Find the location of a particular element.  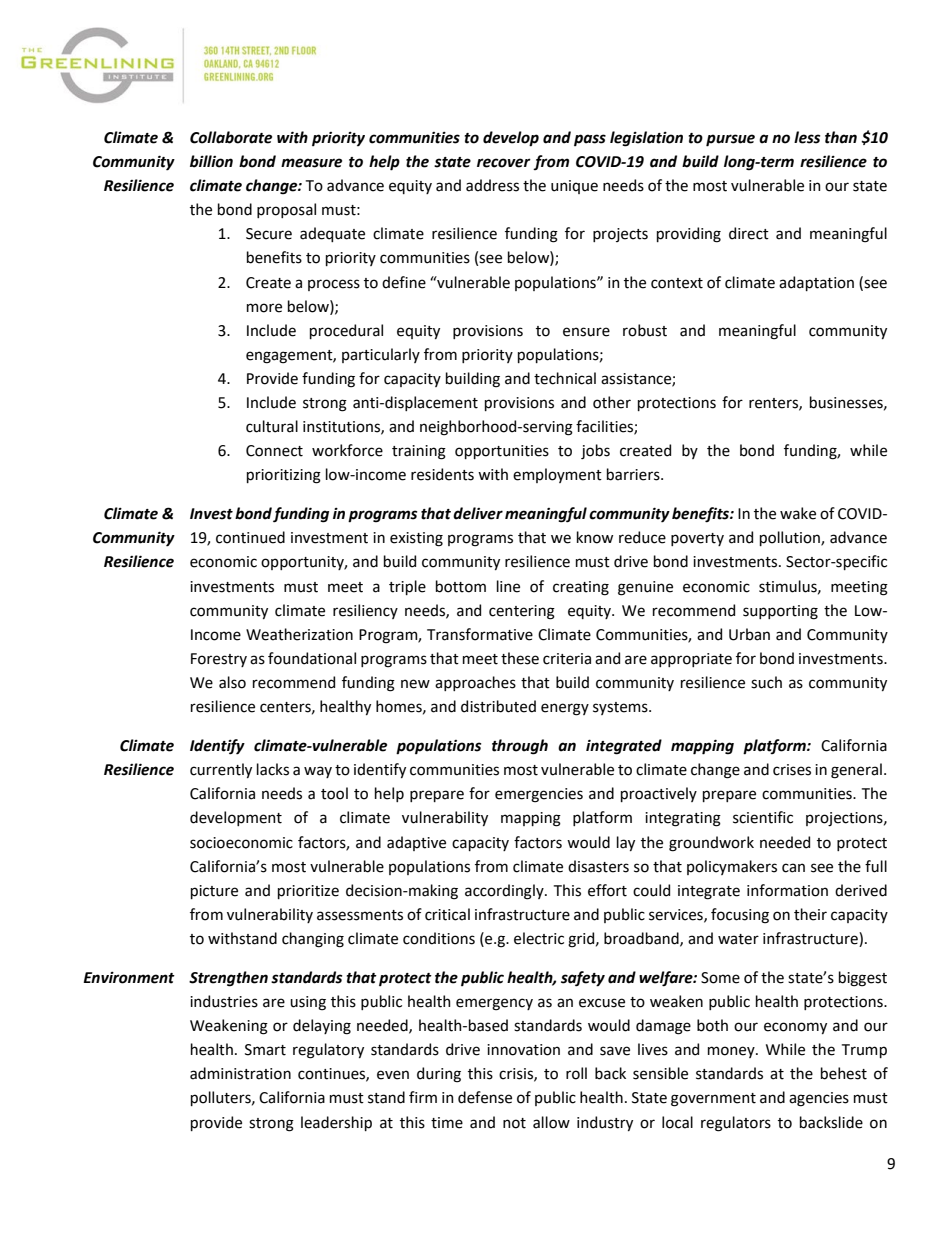

Forestry is located at coordinates (219, 660).
